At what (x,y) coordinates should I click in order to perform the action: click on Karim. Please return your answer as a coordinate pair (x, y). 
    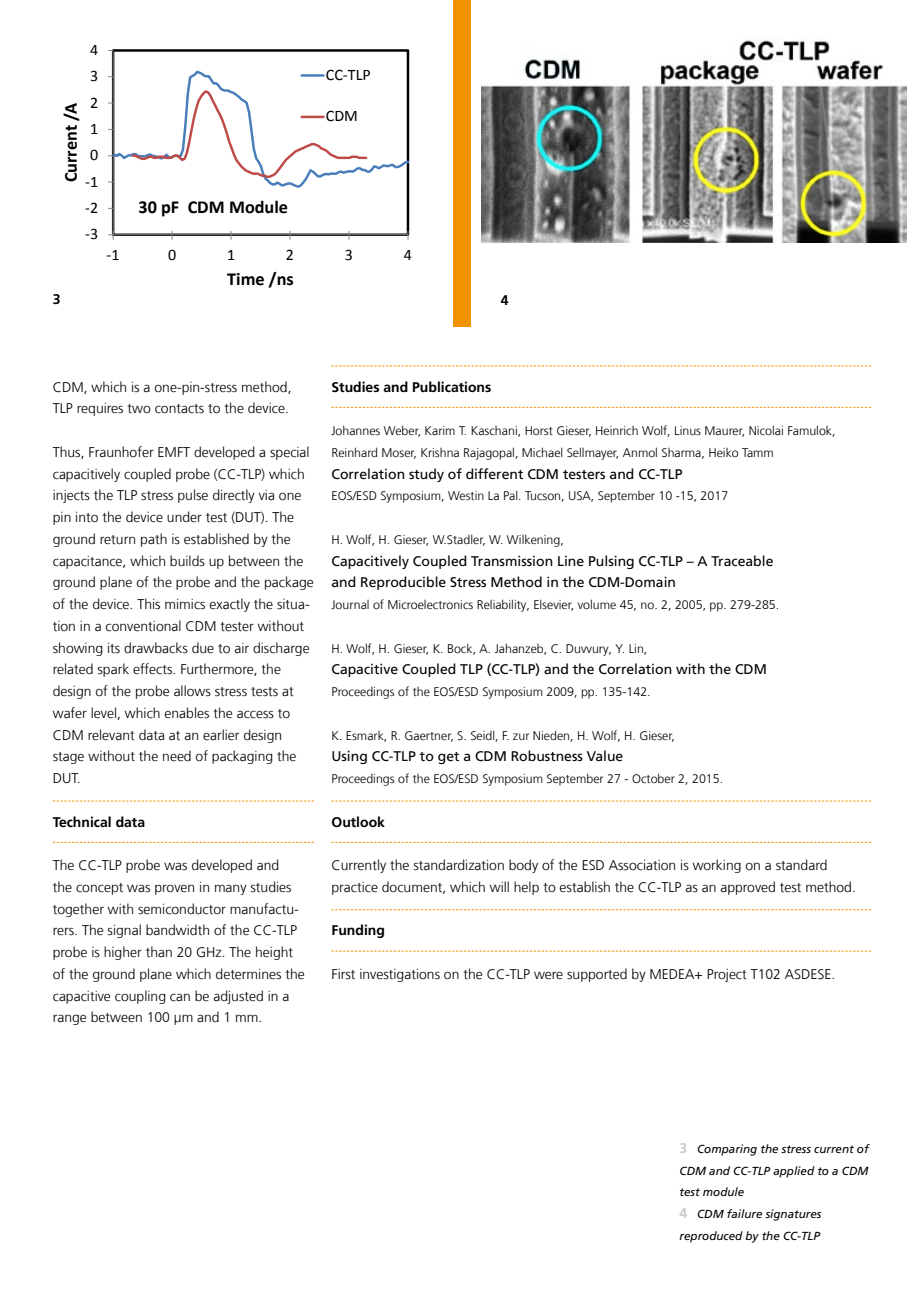
    Looking at the image, I should click on (440, 430).
